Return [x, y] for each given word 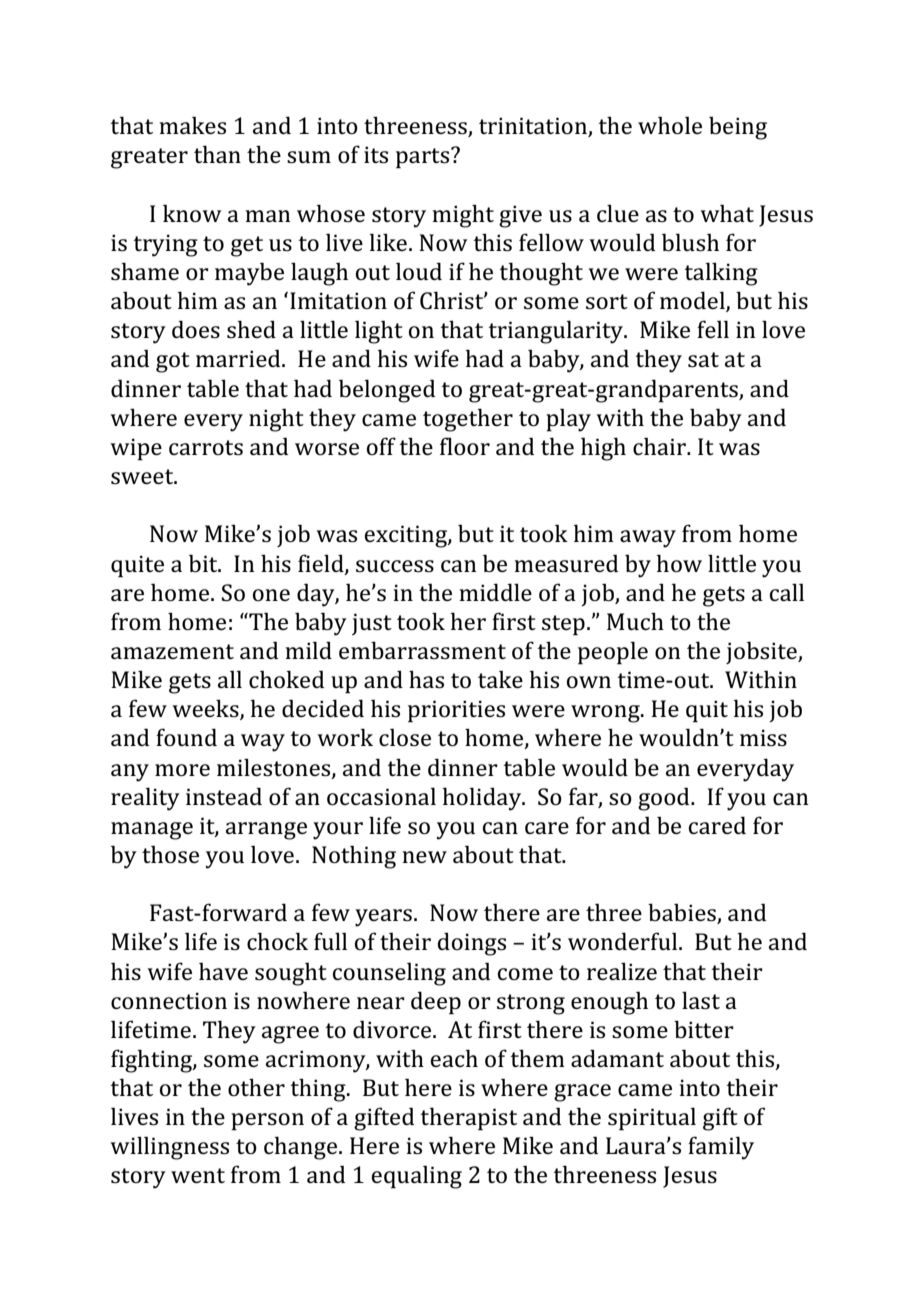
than [217, 154]
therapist [468, 1119]
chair [660, 446]
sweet [143, 477]
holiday [483, 799]
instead [224, 796]
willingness [170, 1148]
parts [422, 158]
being [738, 128]
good [665, 799]
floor [465, 446]
